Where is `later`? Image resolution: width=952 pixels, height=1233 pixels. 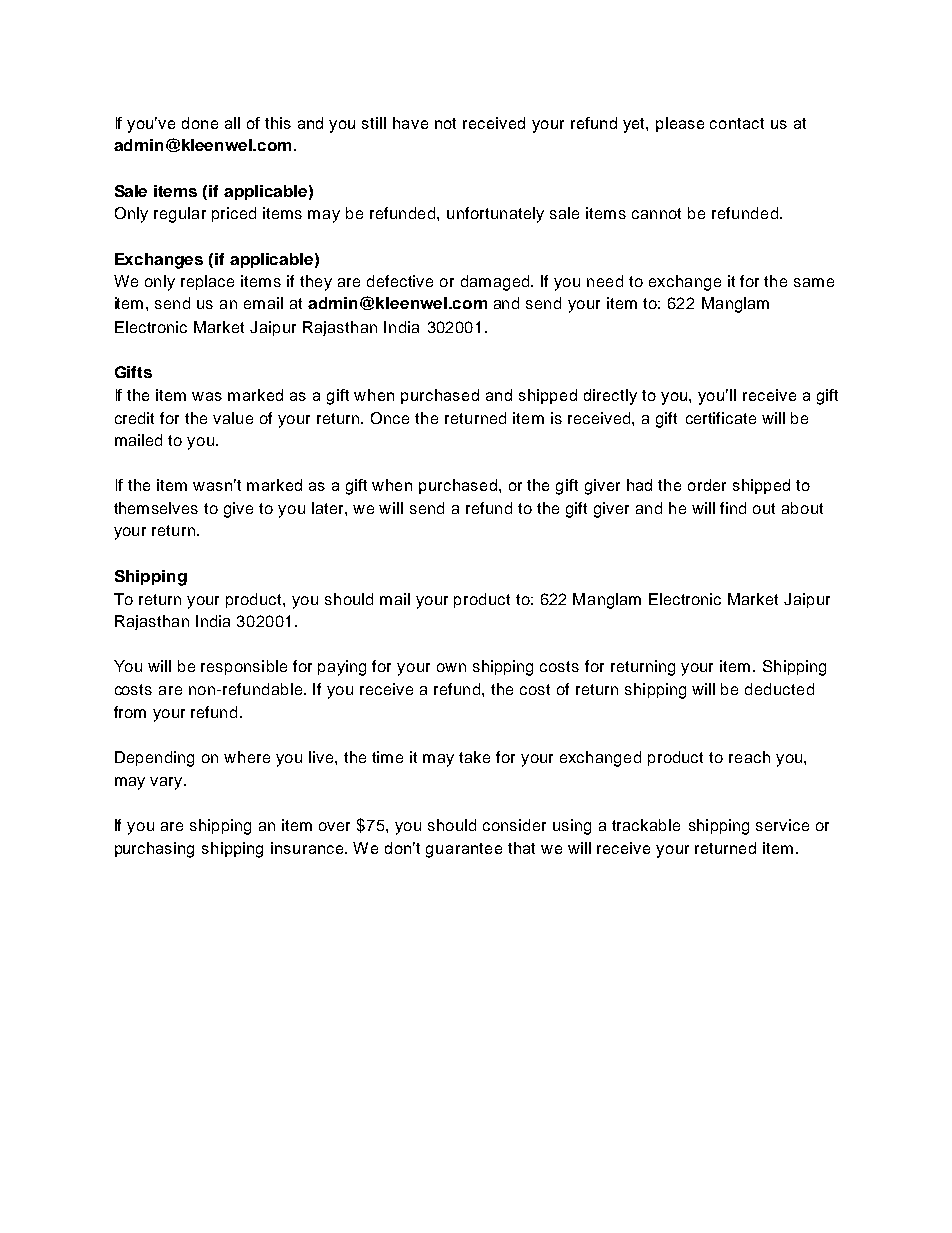
later is located at coordinates (329, 508).
